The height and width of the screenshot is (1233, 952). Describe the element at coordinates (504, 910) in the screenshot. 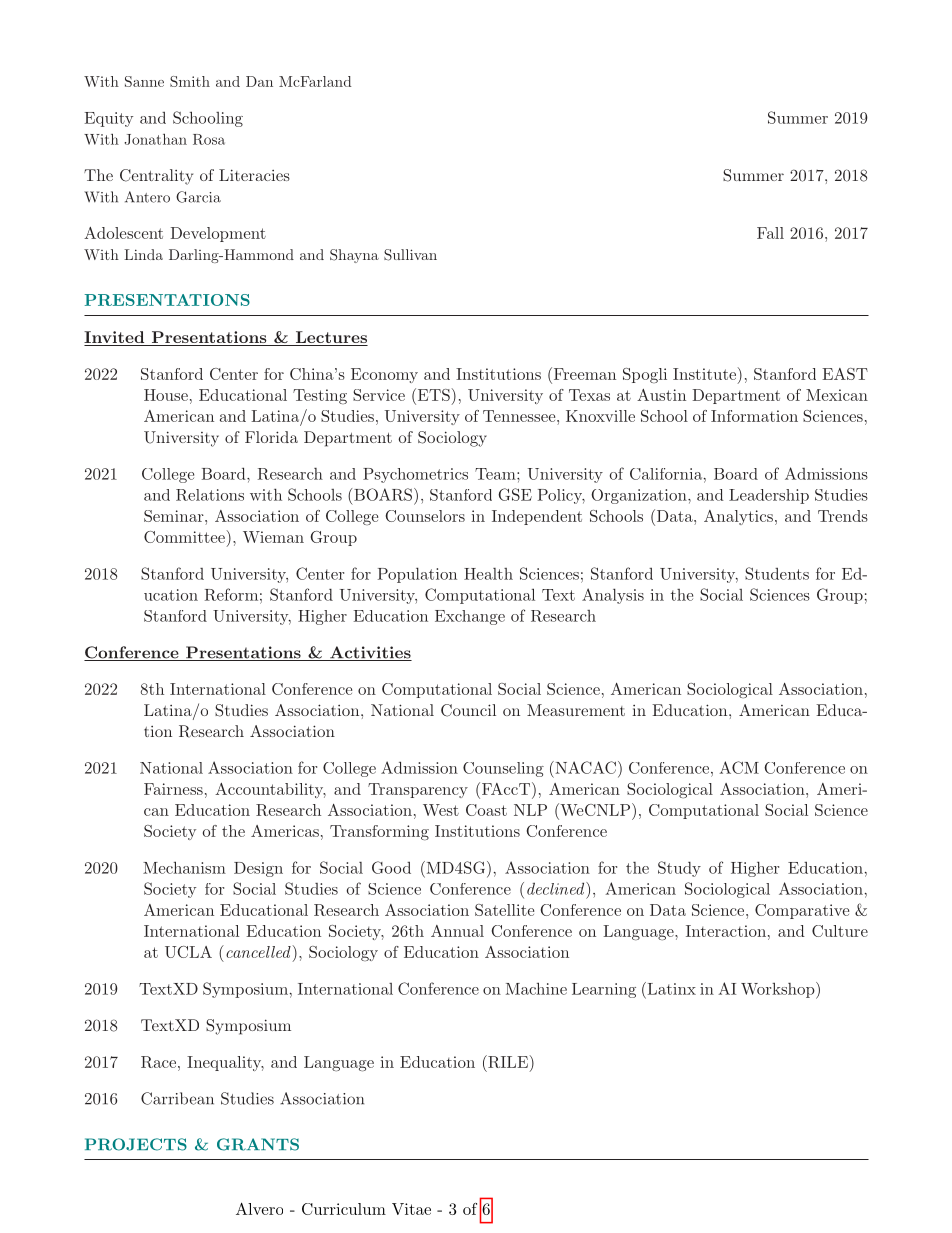

I see `Satellite` at that location.
